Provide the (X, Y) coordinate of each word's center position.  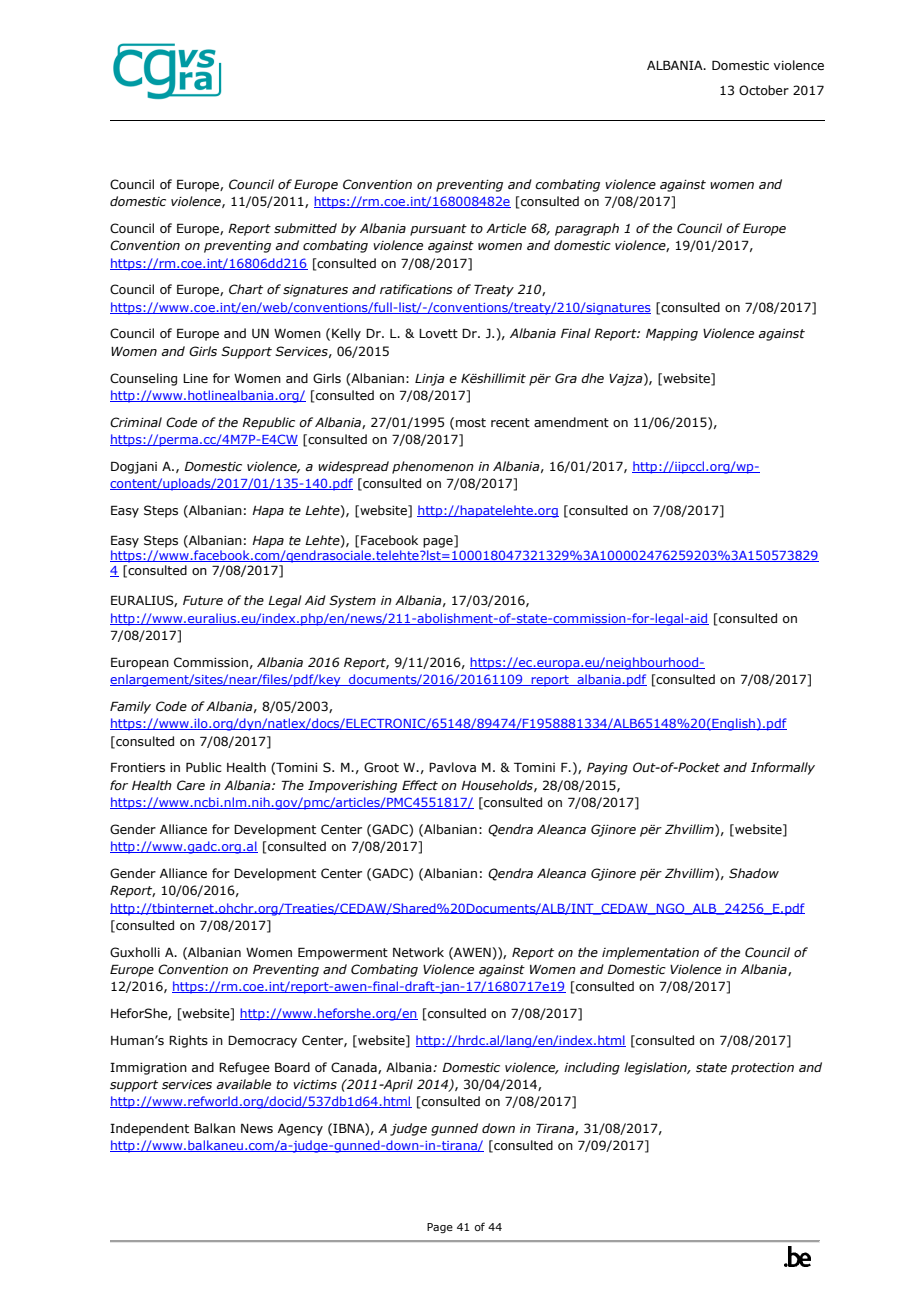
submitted (305, 228)
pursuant (438, 230)
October (764, 90)
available (243, 1084)
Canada (355, 1068)
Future (203, 600)
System (352, 601)
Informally (783, 768)
